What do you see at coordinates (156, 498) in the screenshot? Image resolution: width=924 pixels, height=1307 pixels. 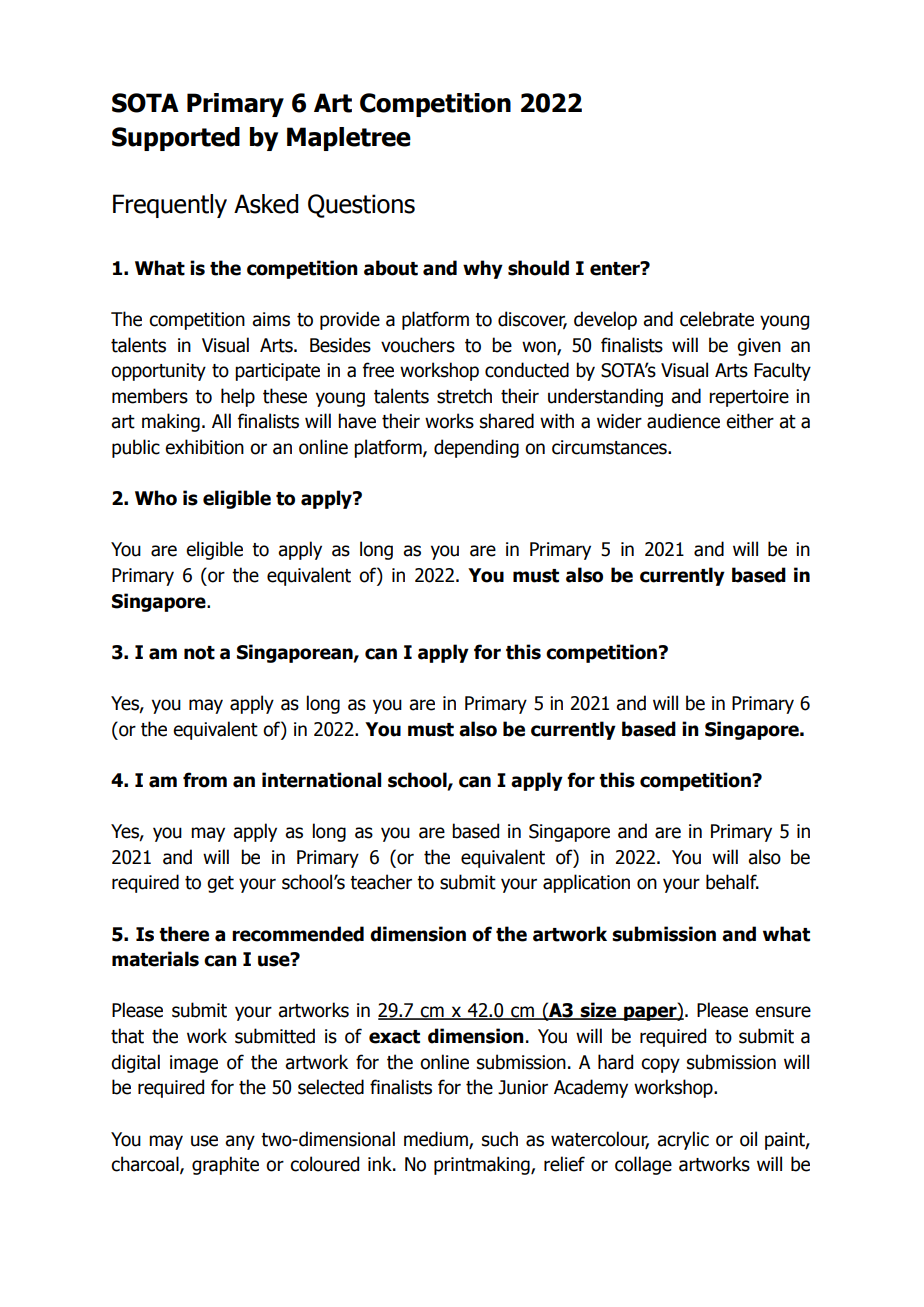 I see `Who` at bounding box center [156, 498].
